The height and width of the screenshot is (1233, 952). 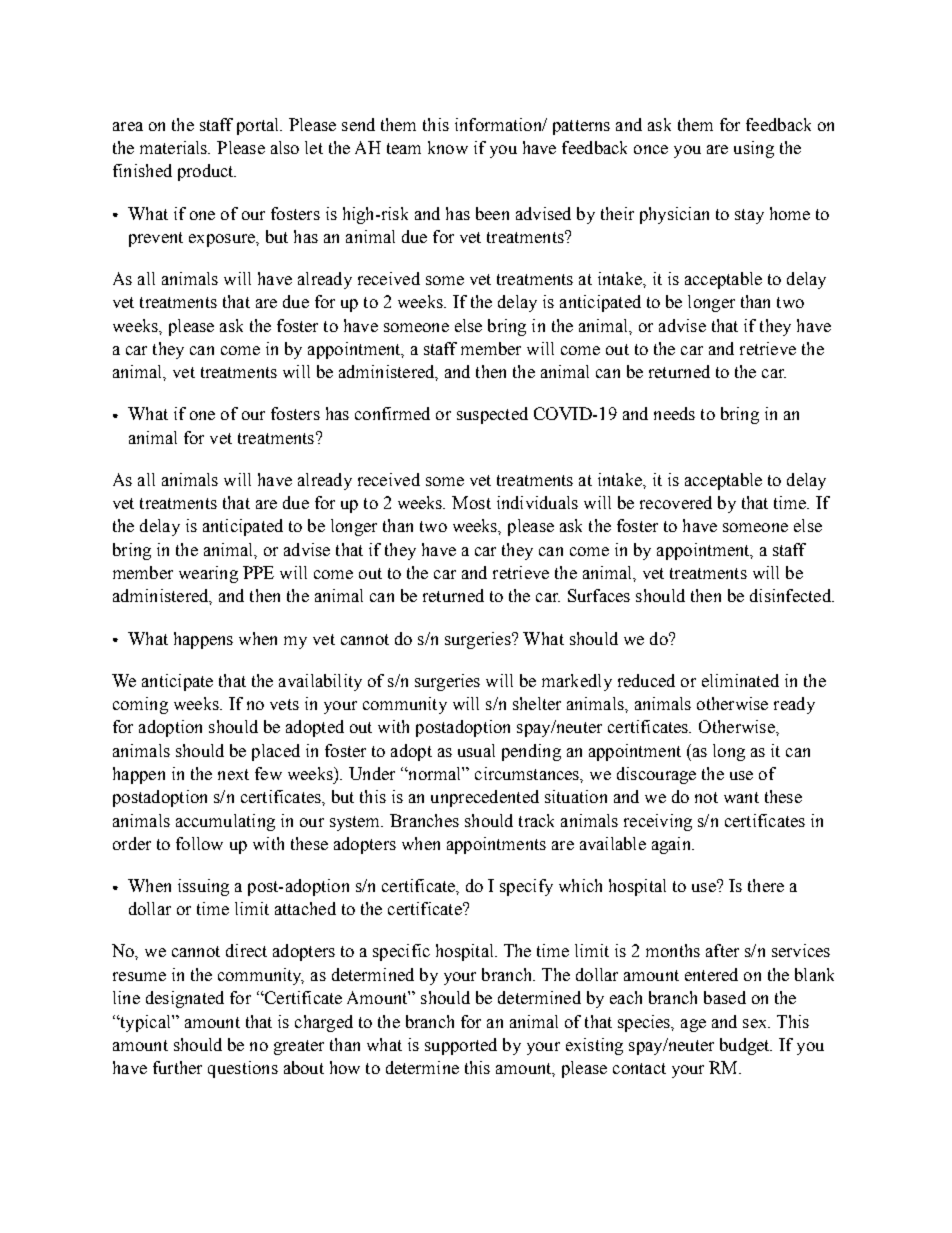 What do you see at coordinates (599, 595) in the screenshot?
I see `Surfaces` at bounding box center [599, 595].
